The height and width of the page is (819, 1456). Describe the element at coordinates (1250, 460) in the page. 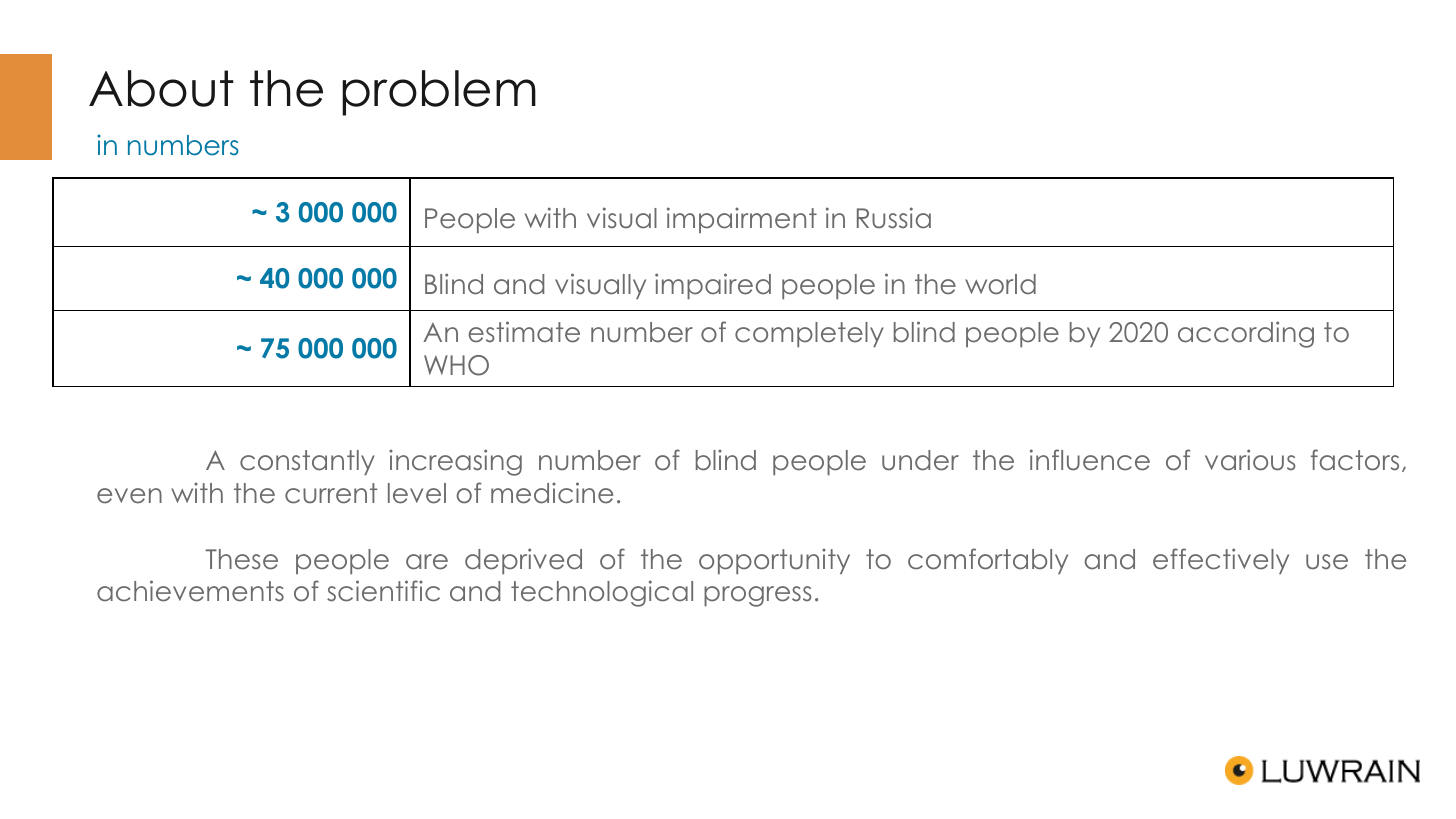

I see `various` at that location.
